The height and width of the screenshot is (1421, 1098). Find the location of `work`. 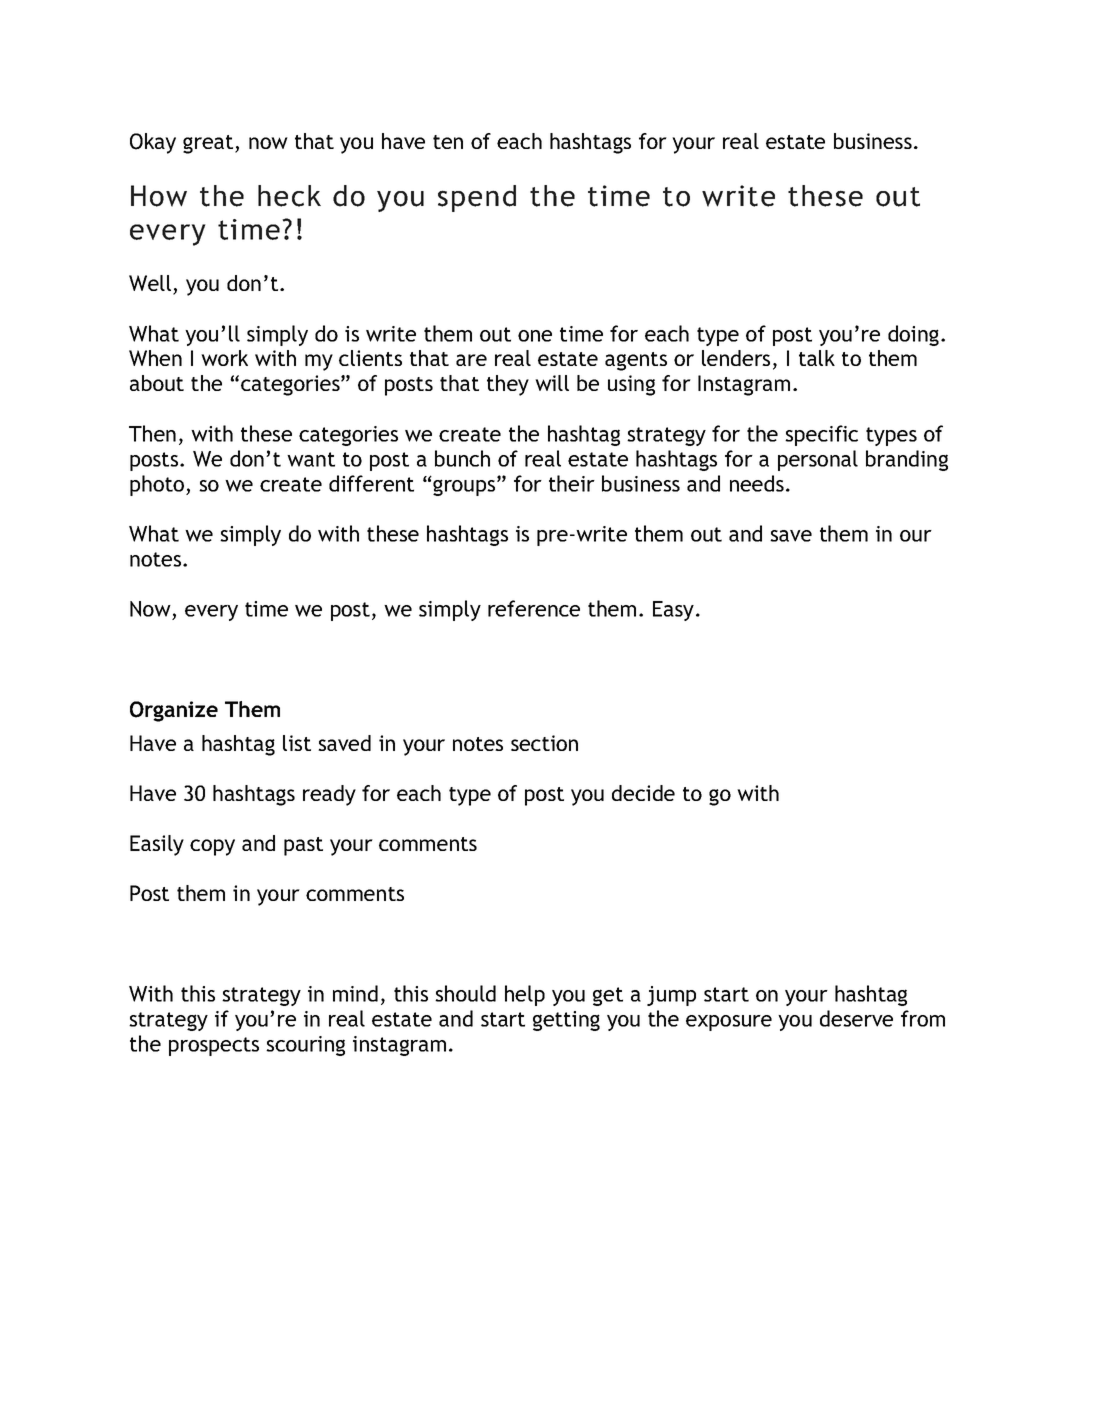

work is located at coordinates (224, 358).
